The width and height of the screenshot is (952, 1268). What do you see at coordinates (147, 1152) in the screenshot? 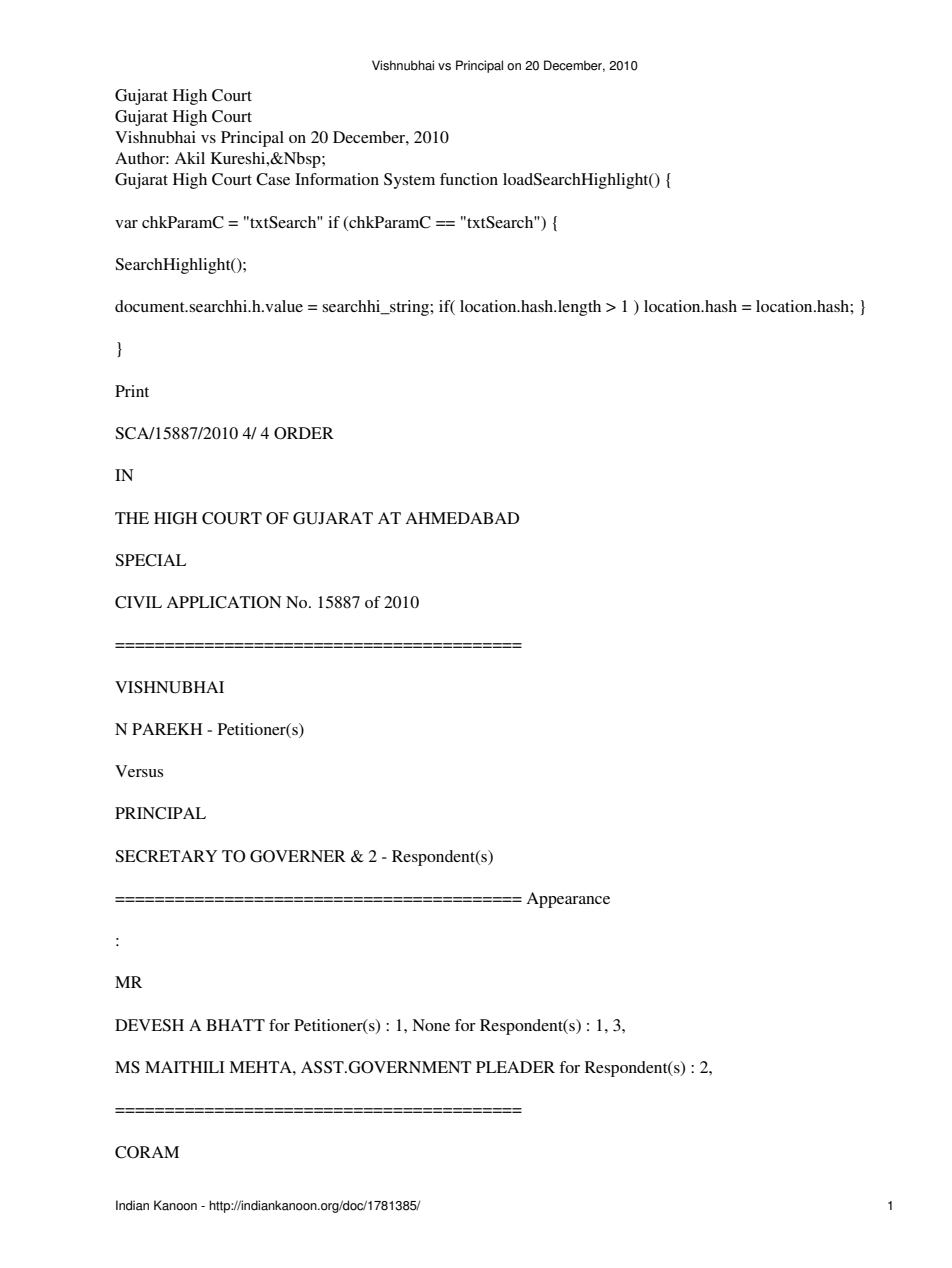
I see `CORAM` at bounding box center [147, 1152].
